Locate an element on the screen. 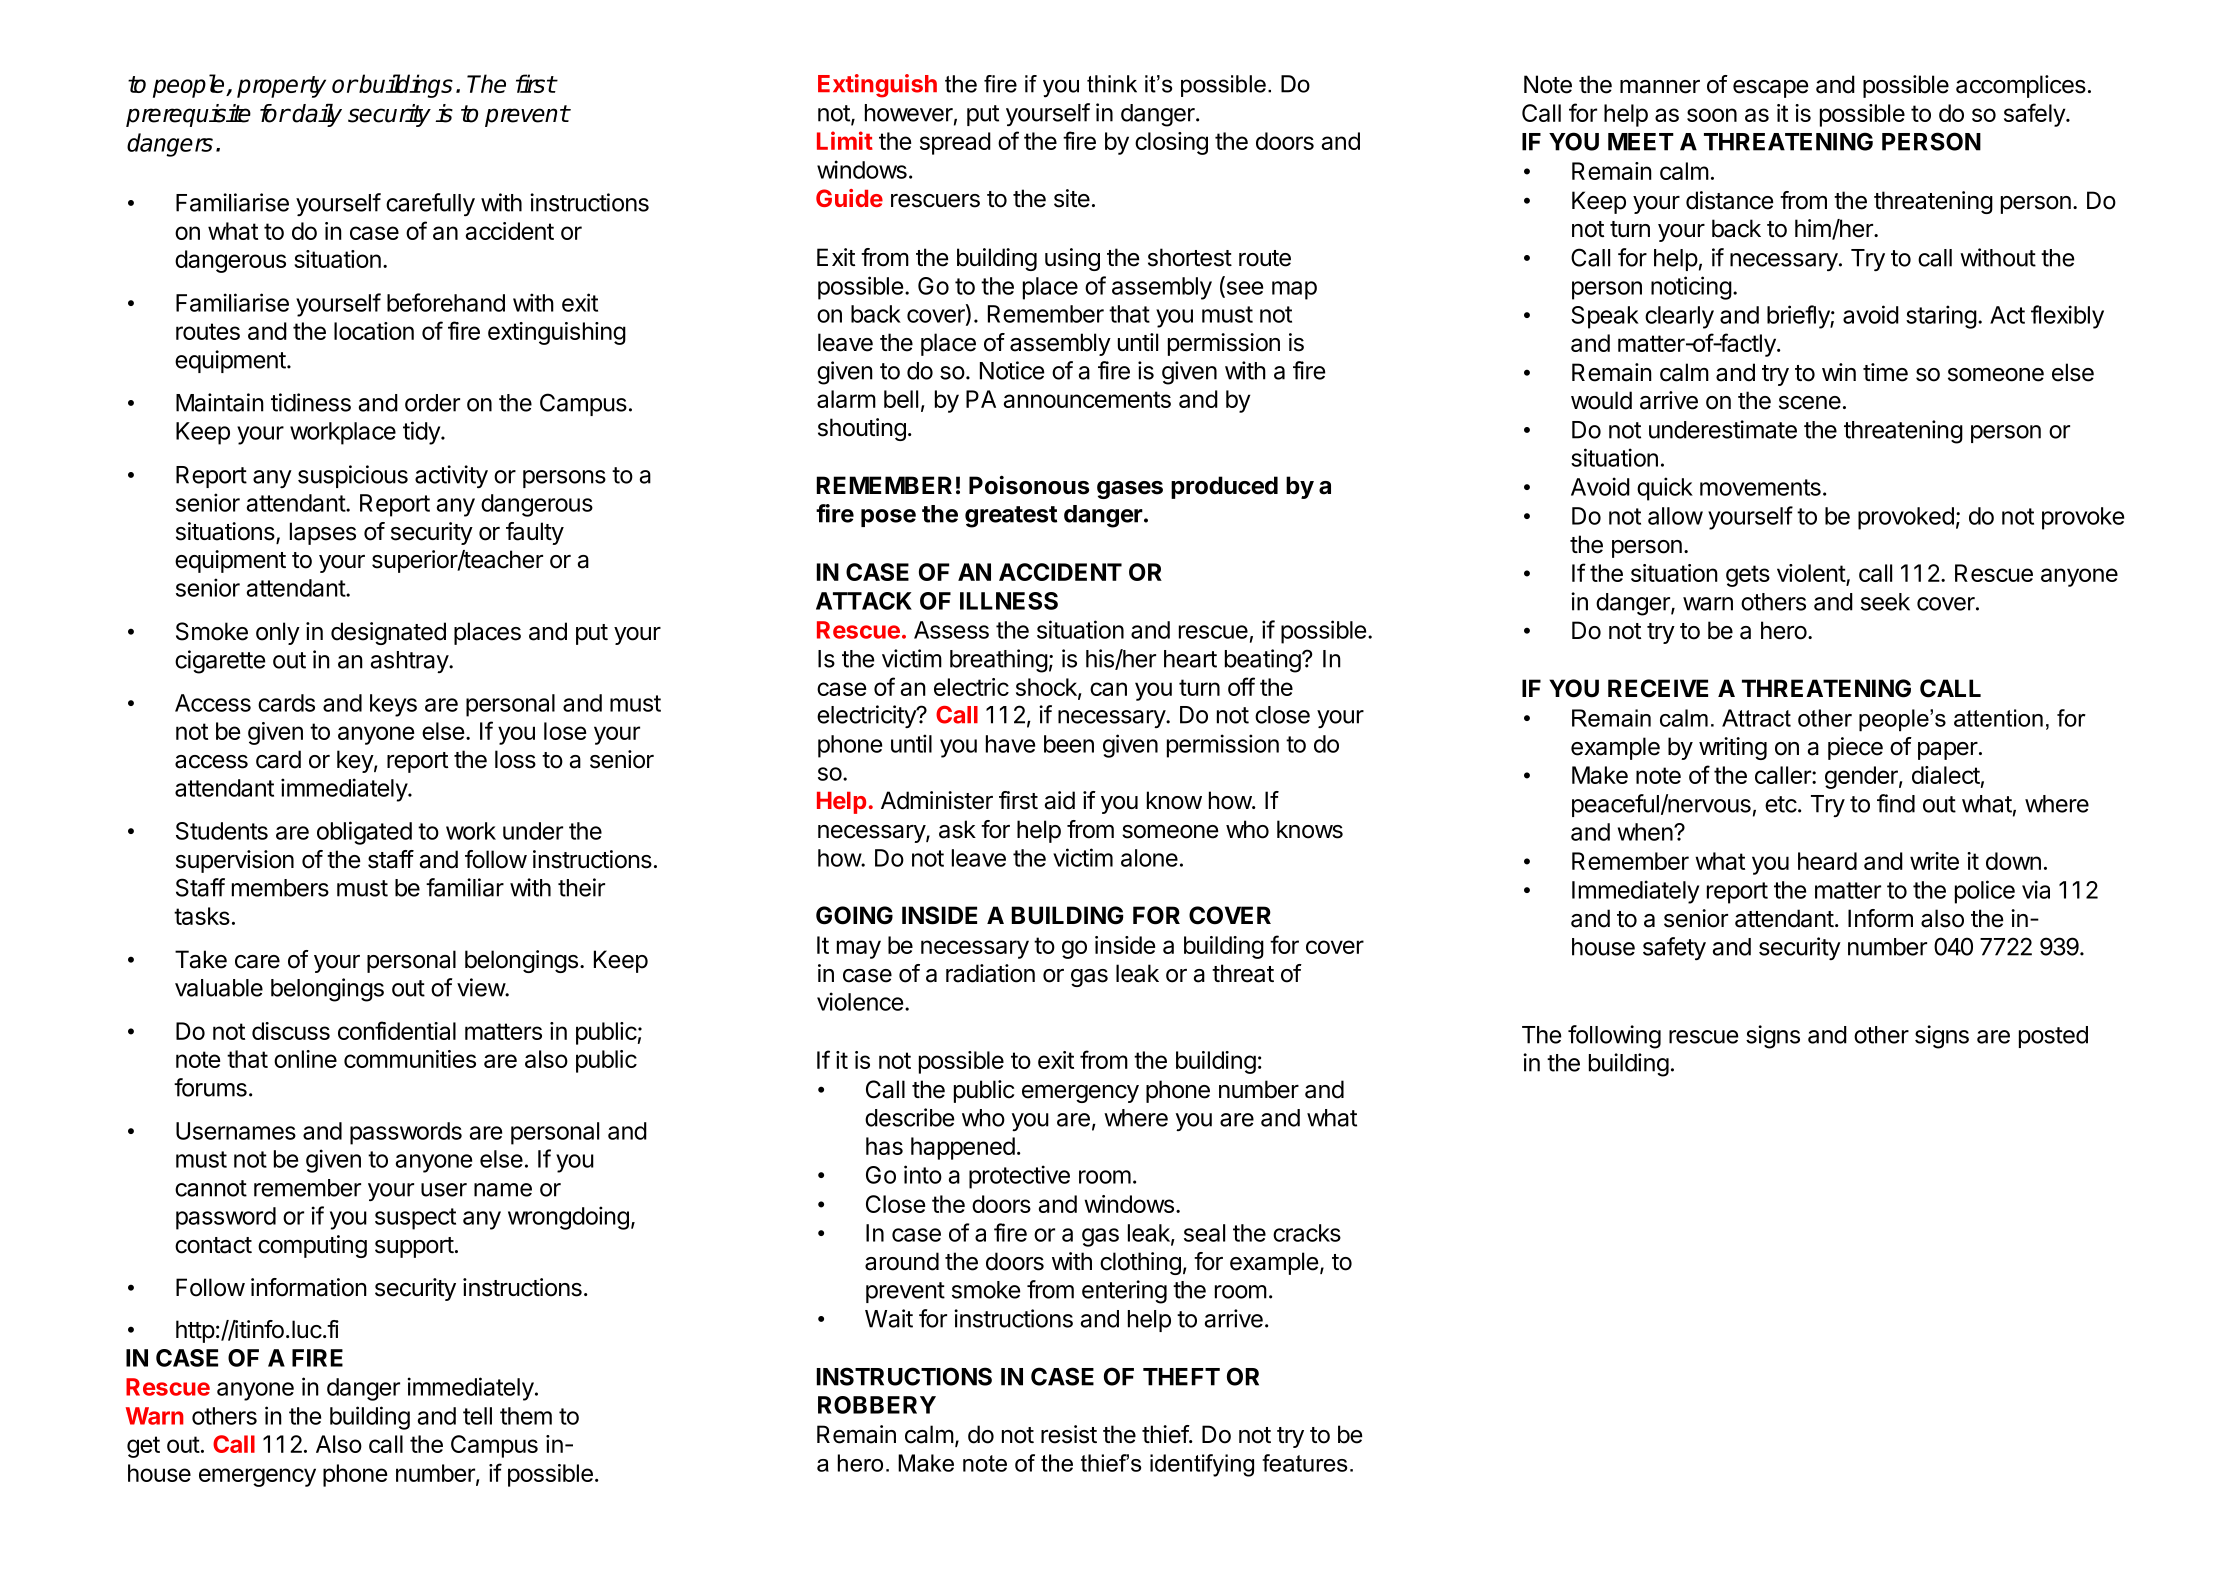 This screenshot has height=1571, width=2222. seek is located at coordinates (1885, 602).
